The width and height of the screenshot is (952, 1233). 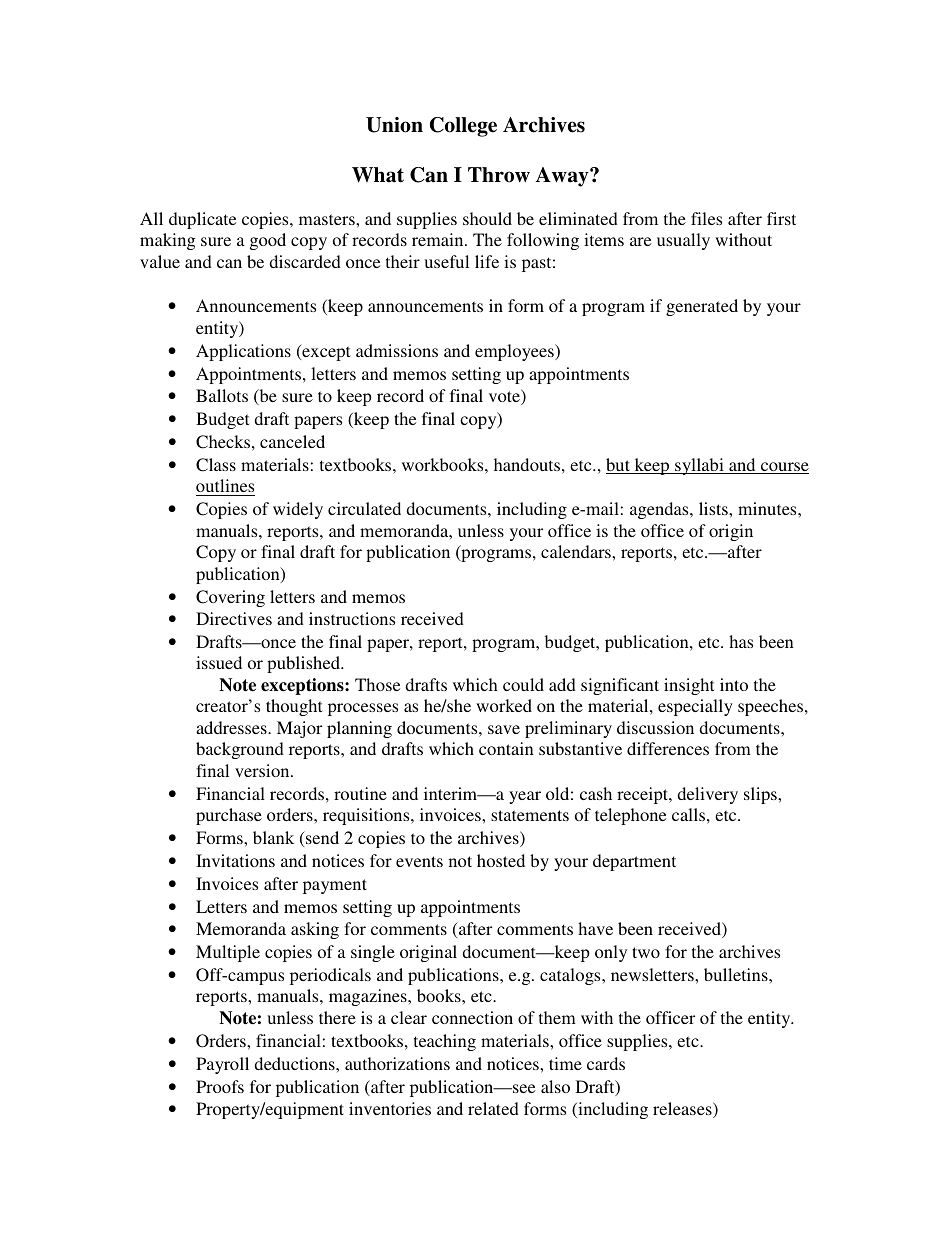 What do you see at coordinates (222, 395) in the screenshot?
I see `Ballots` at bounding box center [222, 395].
